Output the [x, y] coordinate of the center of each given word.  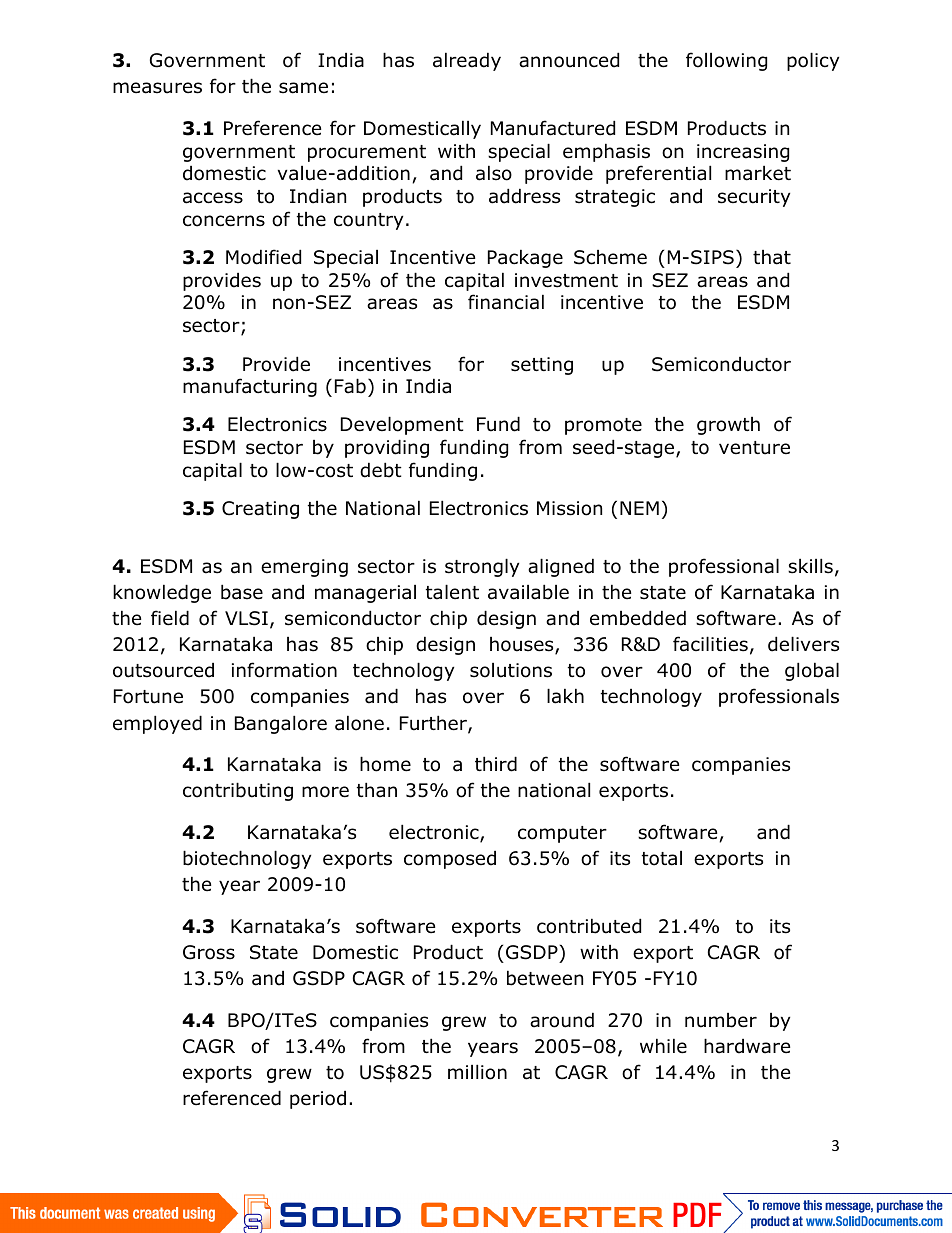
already [467, 61]
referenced [232, 1098]
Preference [272, 128]
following [726, 61]
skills [810, 566]
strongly [482, 567]
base [242, 592]
